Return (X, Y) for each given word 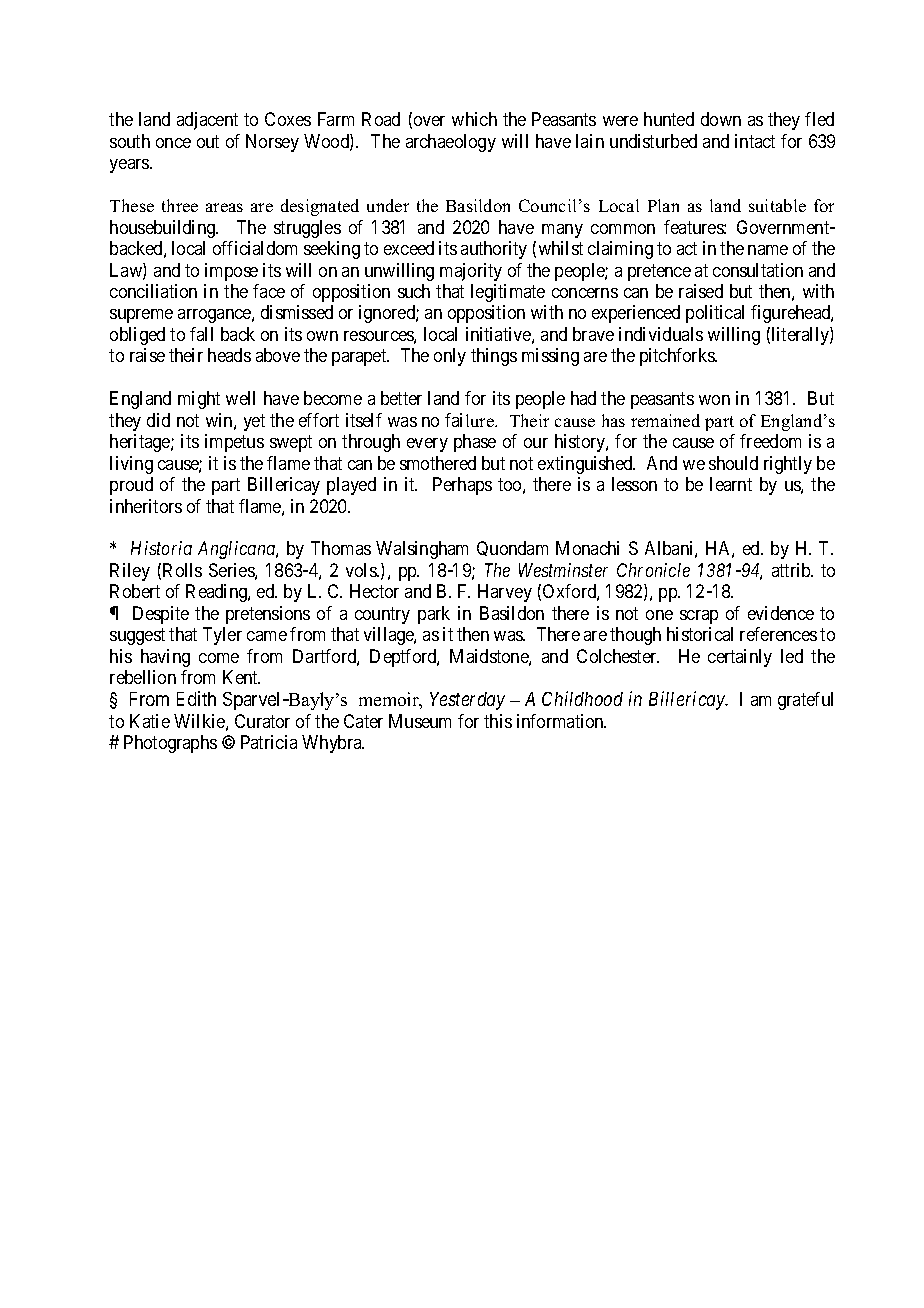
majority (471, 272)
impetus (234, 443)
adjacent (207, 121)
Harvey (505, 593)
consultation (758, 270)
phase (475, 443)
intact (755, 141)
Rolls (182, 570)
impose (231, 272)
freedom (770, 441)
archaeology (451, 143)
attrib (792, 570)
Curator (262, 721)
